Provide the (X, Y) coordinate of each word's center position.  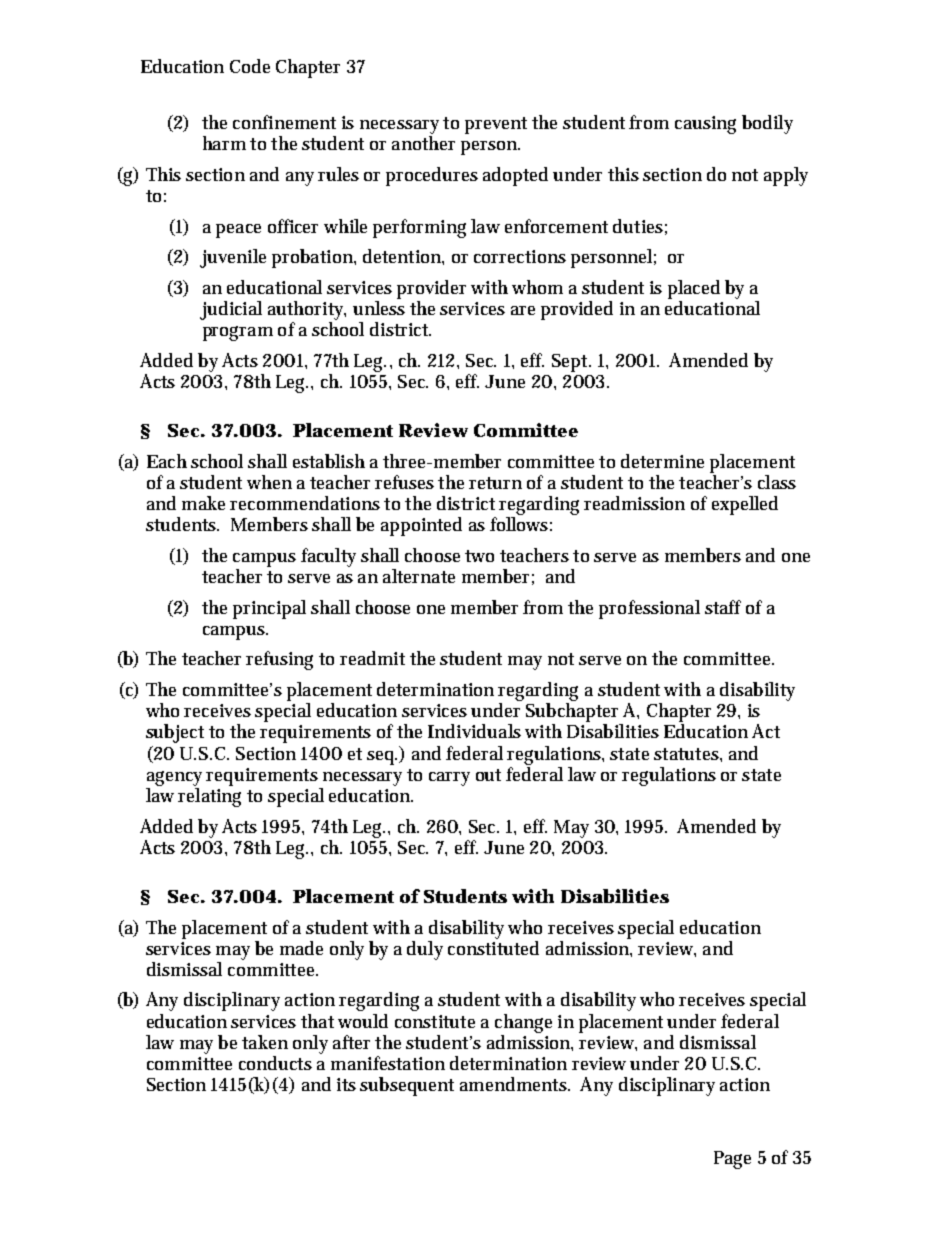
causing (705, 125)
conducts (275, 1063)
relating (209, 797)
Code (250, 66)
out (488, 775)
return (495, 483)
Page (732, 1160)
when (269, 482)
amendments (515, 1084)
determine (662, 461)
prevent (496, 125)
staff (723, 607)
